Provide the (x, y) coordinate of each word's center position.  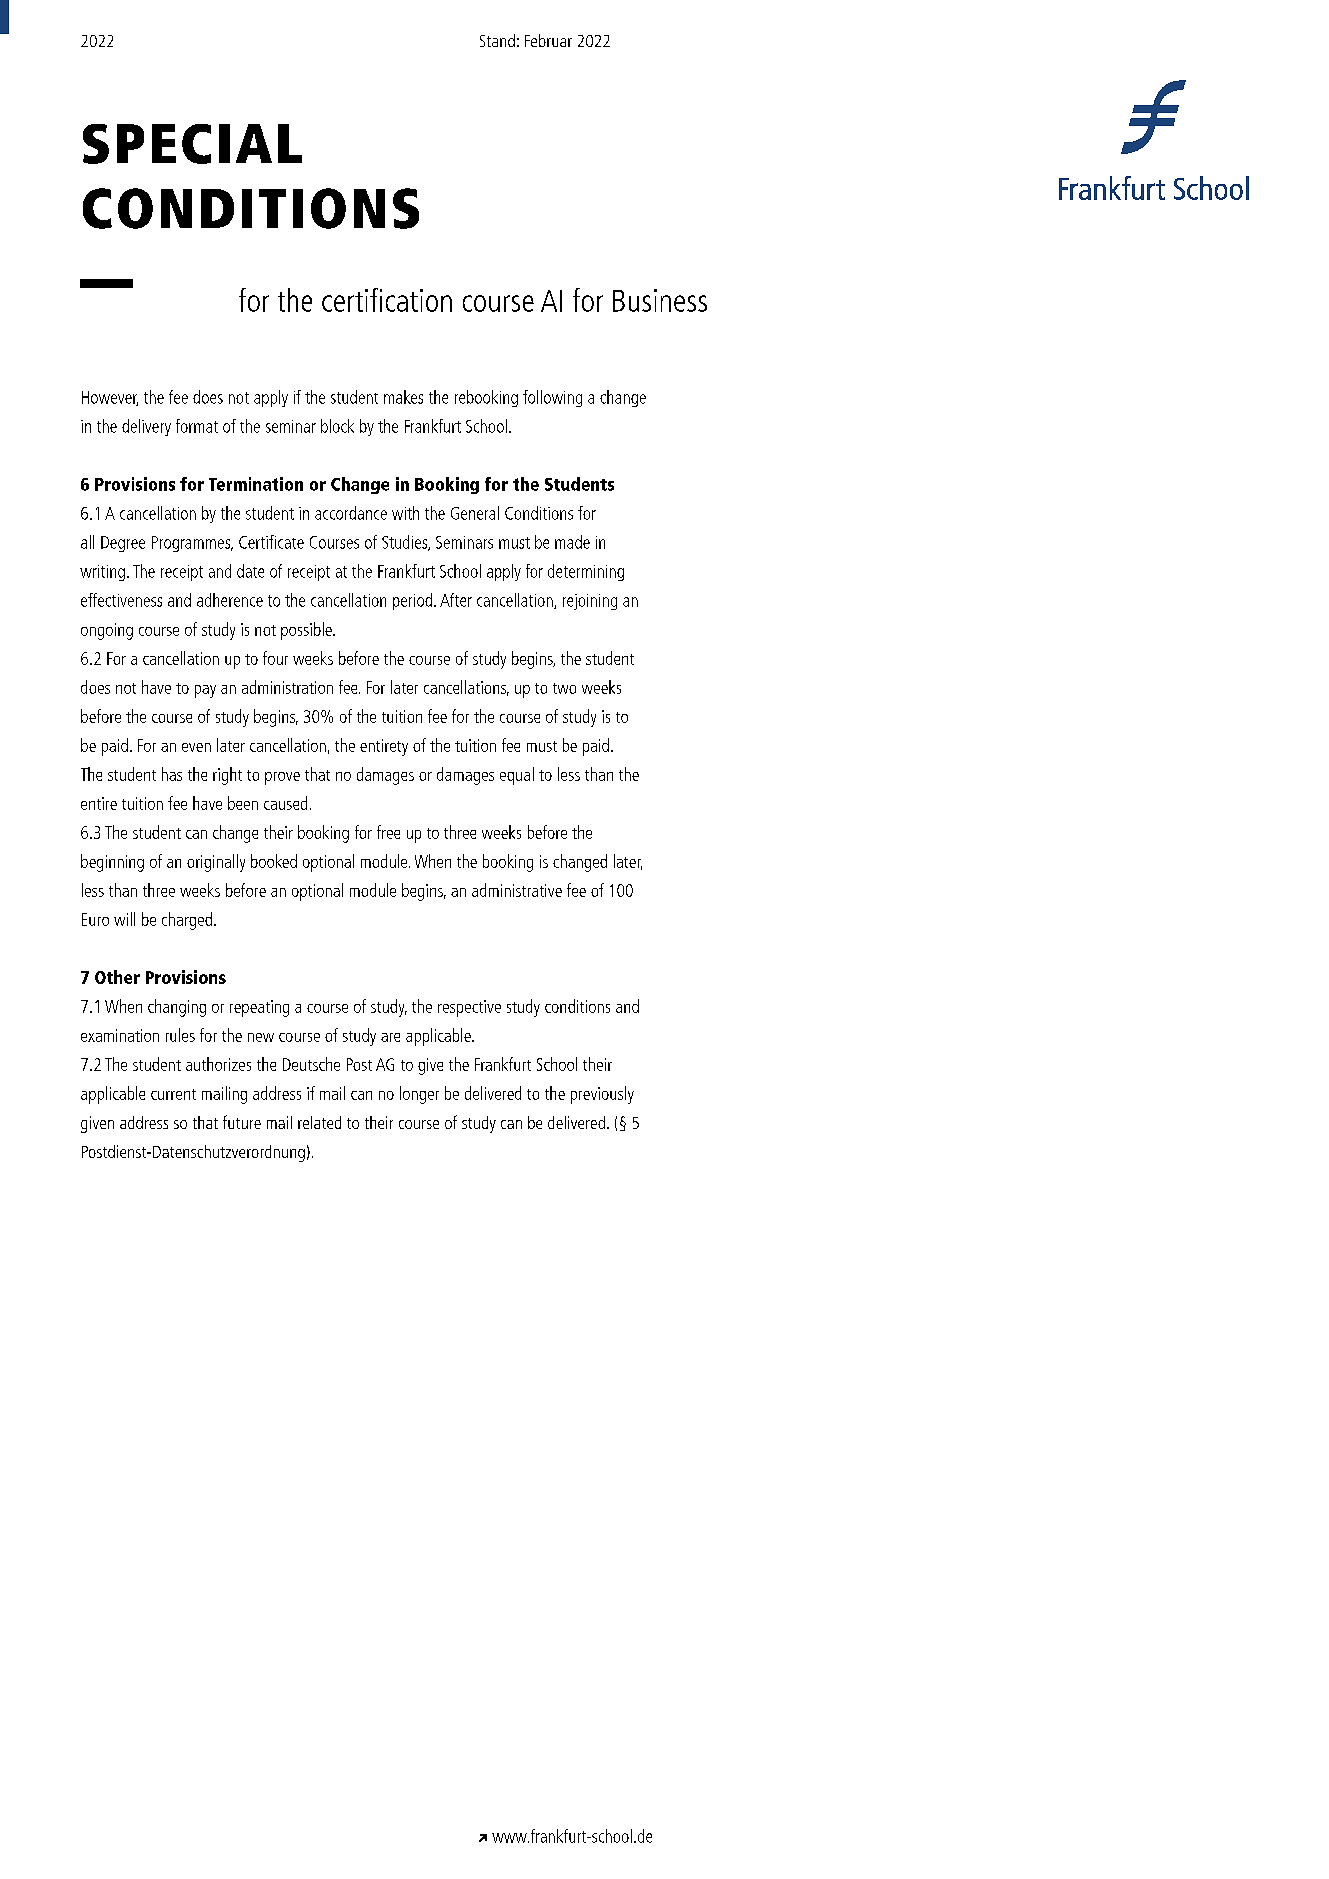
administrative (517, 890)
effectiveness (121, 600)
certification (387, 300)
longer (419, 1095)
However (110, 398)
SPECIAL (192, 144)
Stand (497, 40)
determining (586, 572)
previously (602, 1095)
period (412, 601)
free (388, 832)
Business (660, 300)
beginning (112, 863)
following (552, 398)
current (173, 1094)
